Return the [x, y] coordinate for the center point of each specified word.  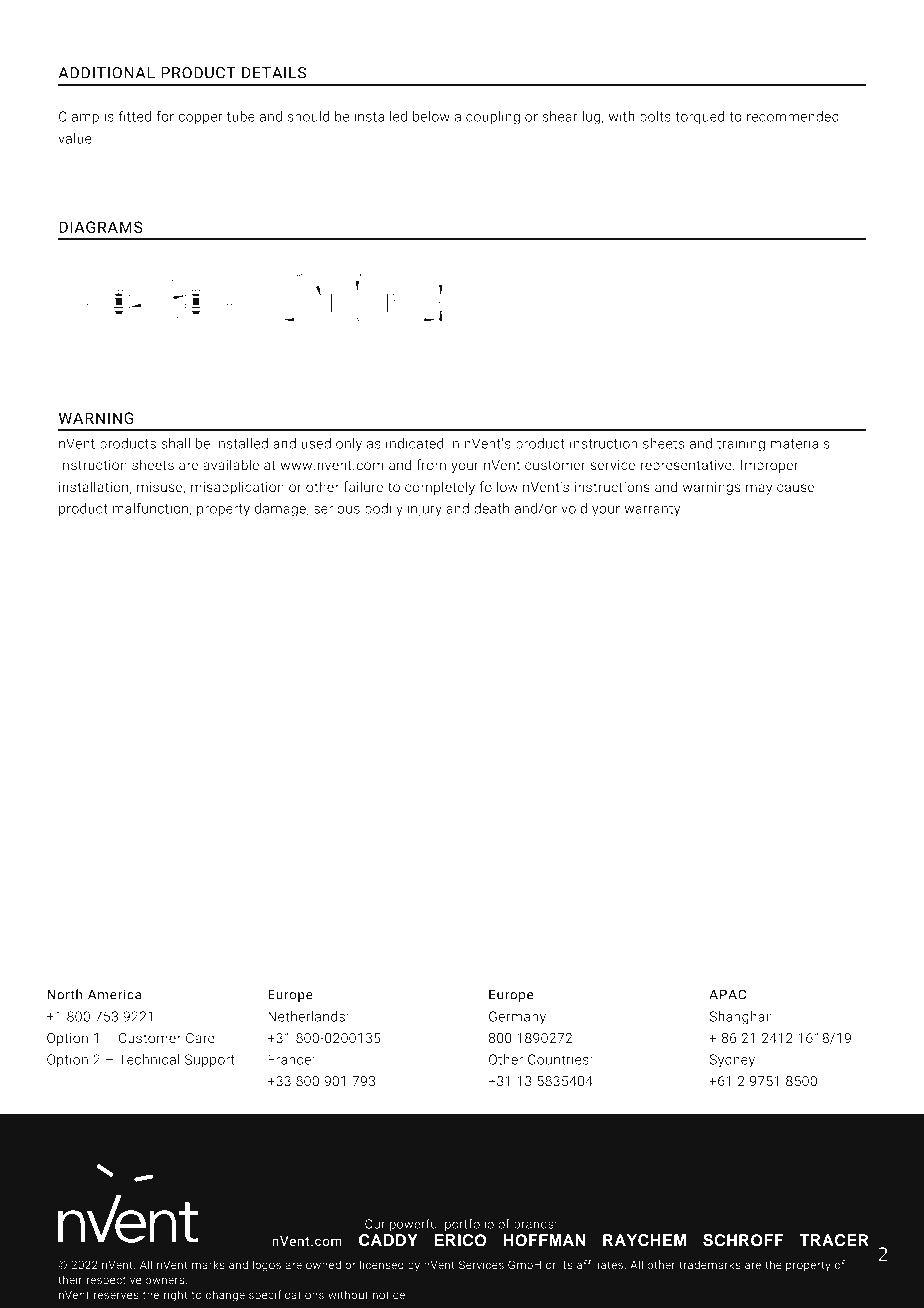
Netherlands [306, 1016]
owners [166, 1280]
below [431, 116]
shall [175, 443]
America [114, 994]
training [741, 445]
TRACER [834, 1240]
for [165, 116]
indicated [414, 443]
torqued [699, 118]
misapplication [237, 488]
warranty [653, 510]
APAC [727, 994]
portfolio [469, 1225]
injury [425, 510]
